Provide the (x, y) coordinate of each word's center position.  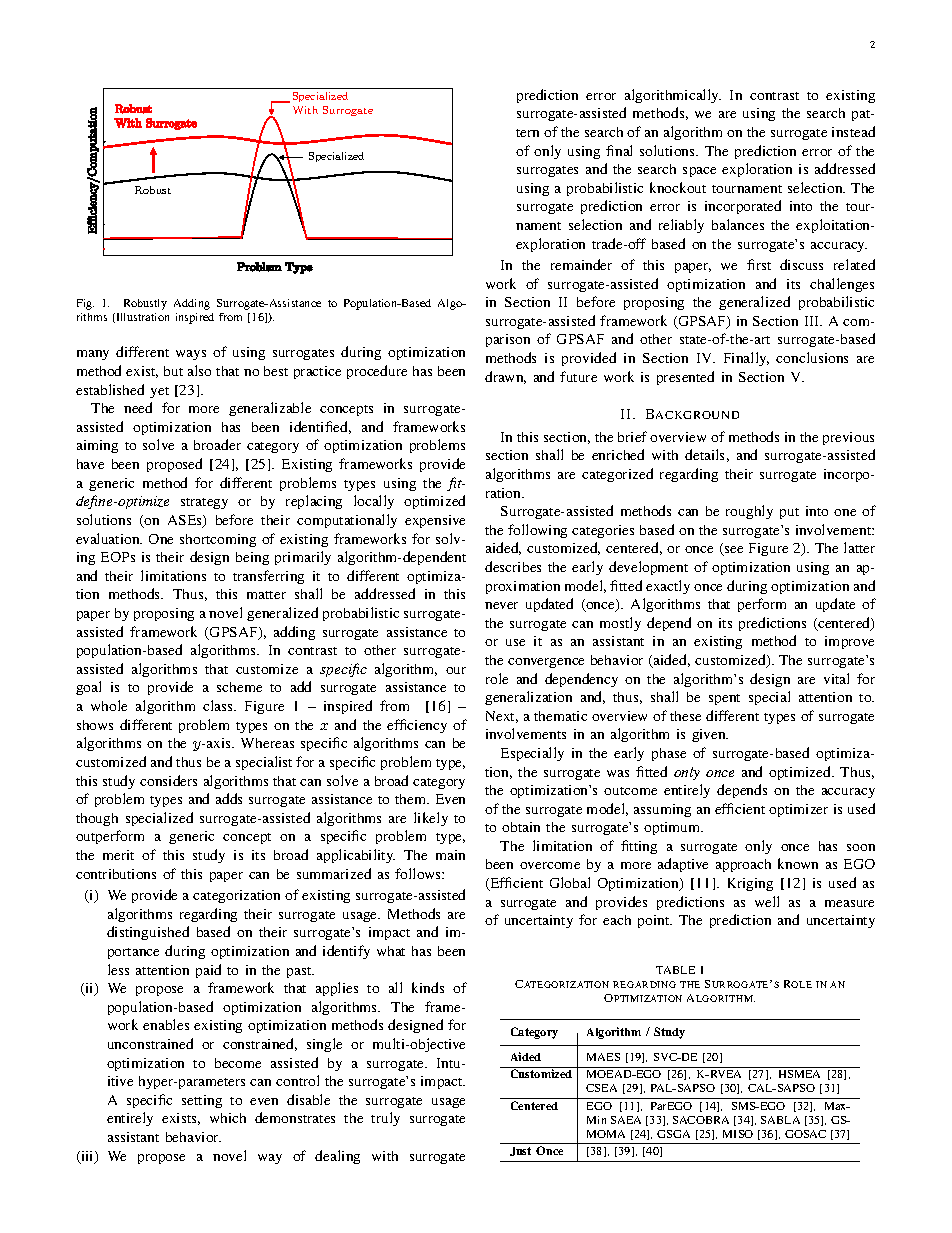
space (699, 172)
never (501, 605)
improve (849, 642)
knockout (678, 187)
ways (191, 355)
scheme (239, 687)
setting (202, 1101)
